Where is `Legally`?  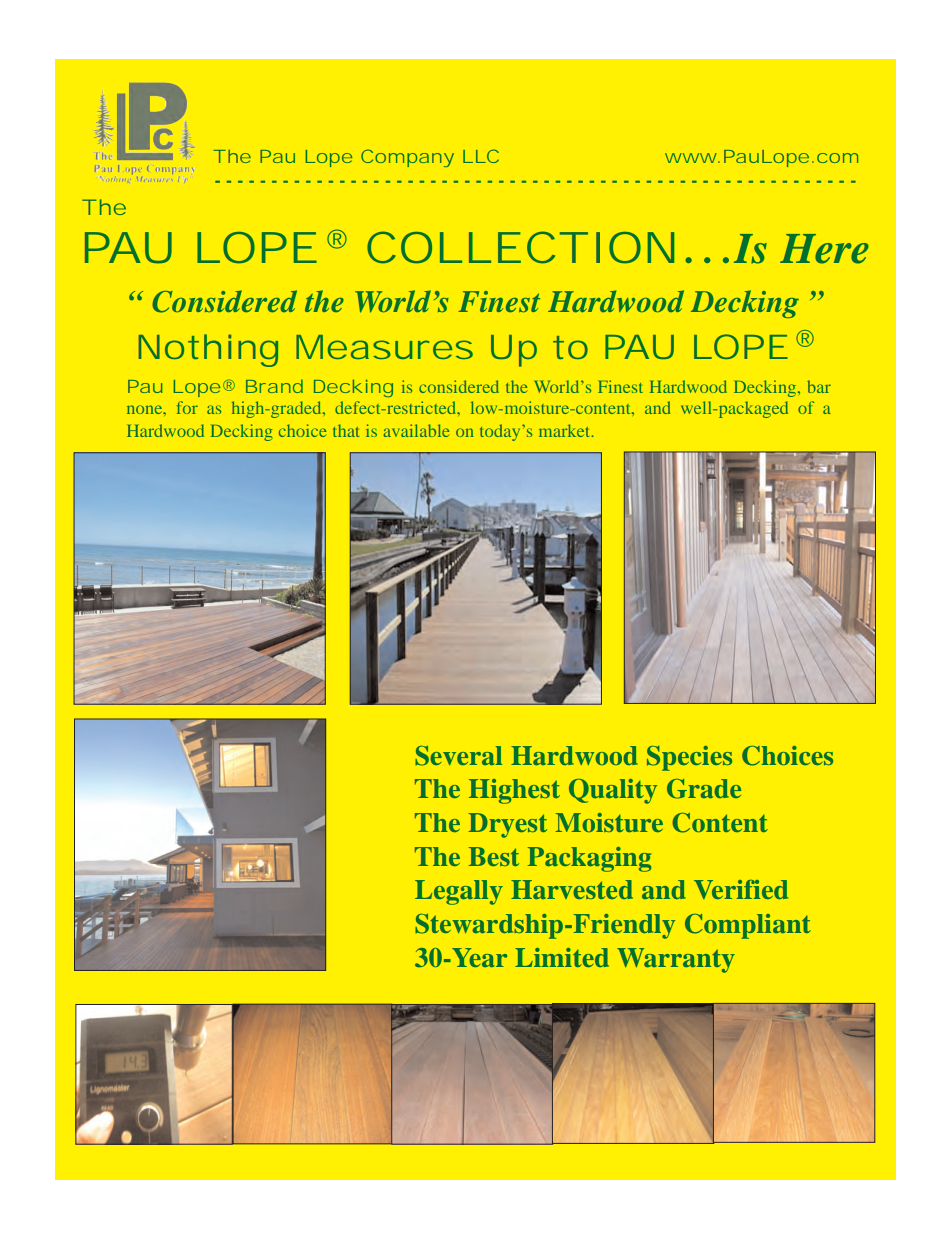 Legally is located at coordinates (459, 892).
